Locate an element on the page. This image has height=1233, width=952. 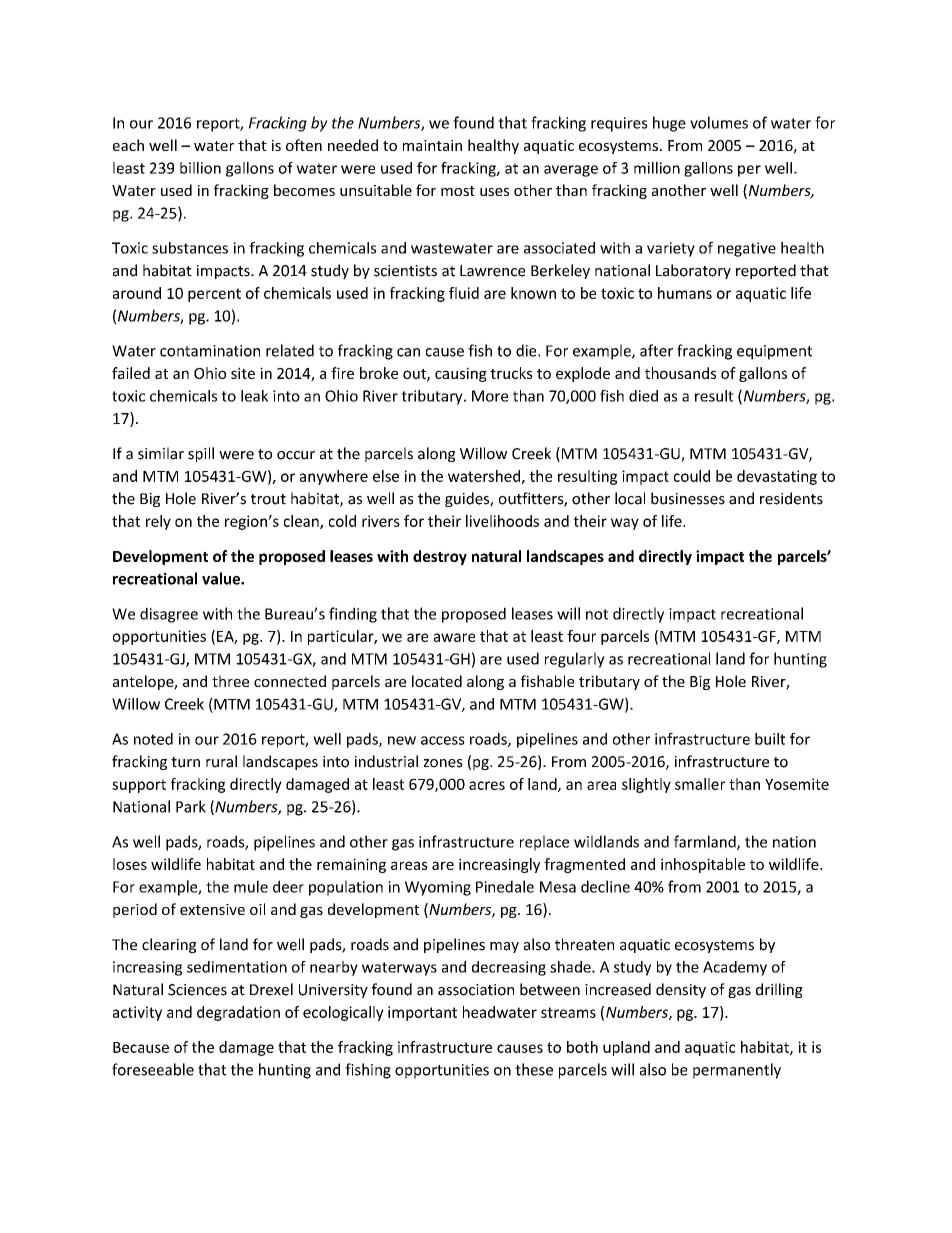
built is located at coordinates (770, 739).
